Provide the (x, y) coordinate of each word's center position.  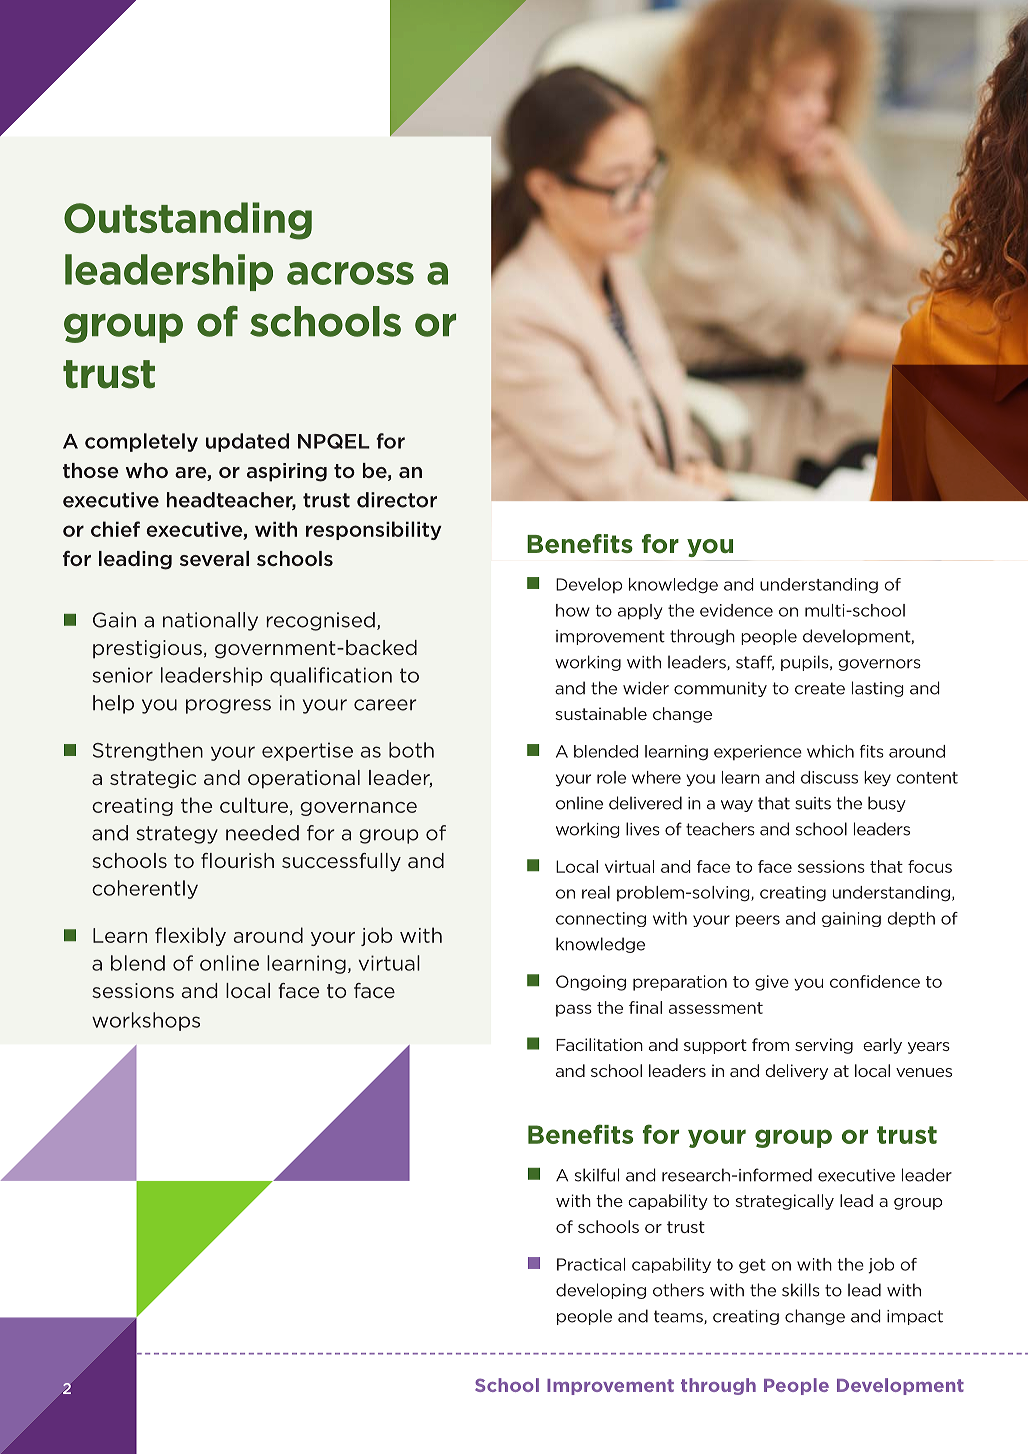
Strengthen (148, 751)
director (397, 500)
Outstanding (188, 221)
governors (879, 665)
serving (824, 1046)
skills (801, 1290)
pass (574, 1010)
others (678, 1290)
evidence (736, 610)
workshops (146, 1021)
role (611, 777)
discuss (829, 777)
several (214, 558)
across (350, 273)
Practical (591, 1264)
